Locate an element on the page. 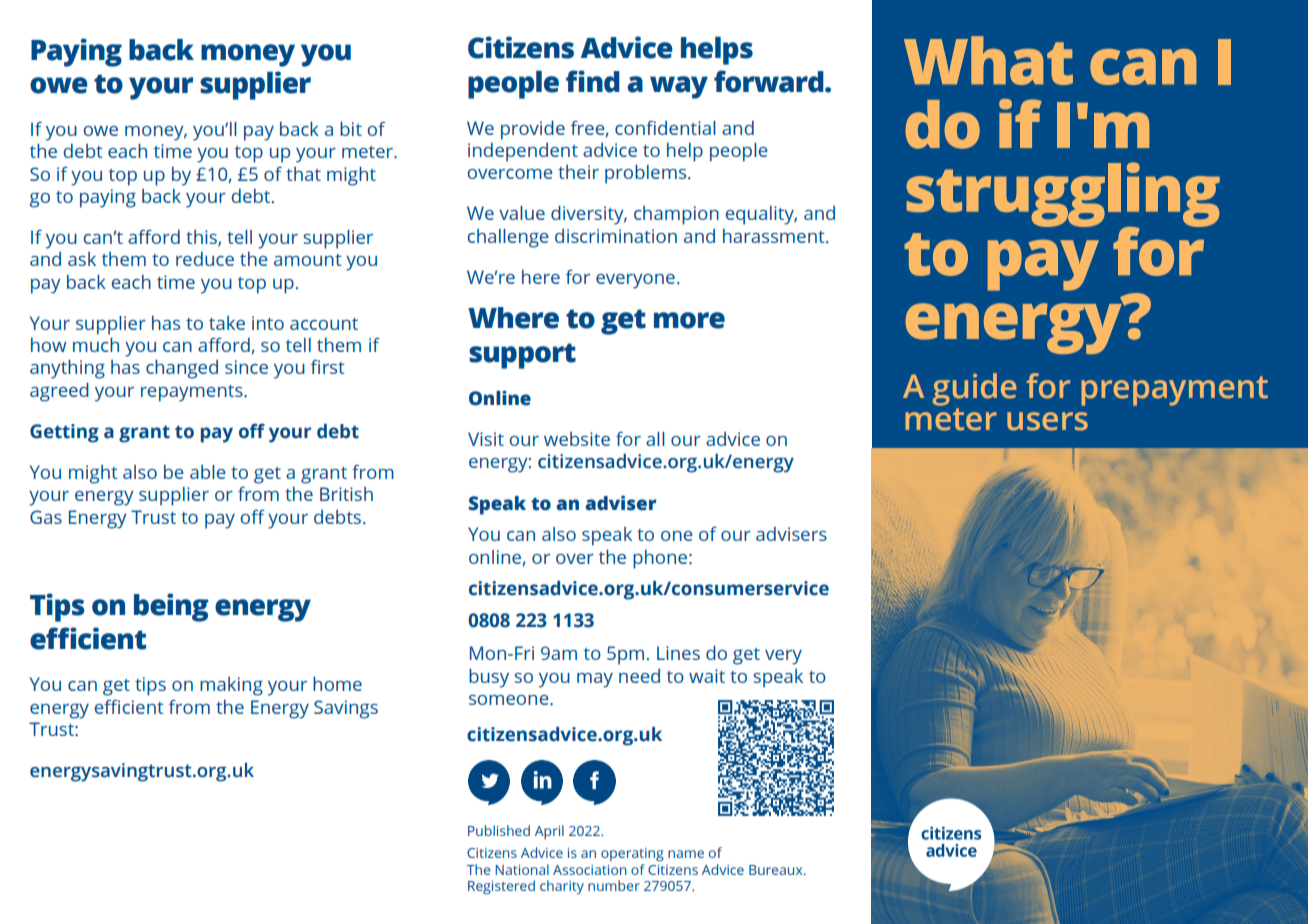  website is located at coordinates (577, 439).
